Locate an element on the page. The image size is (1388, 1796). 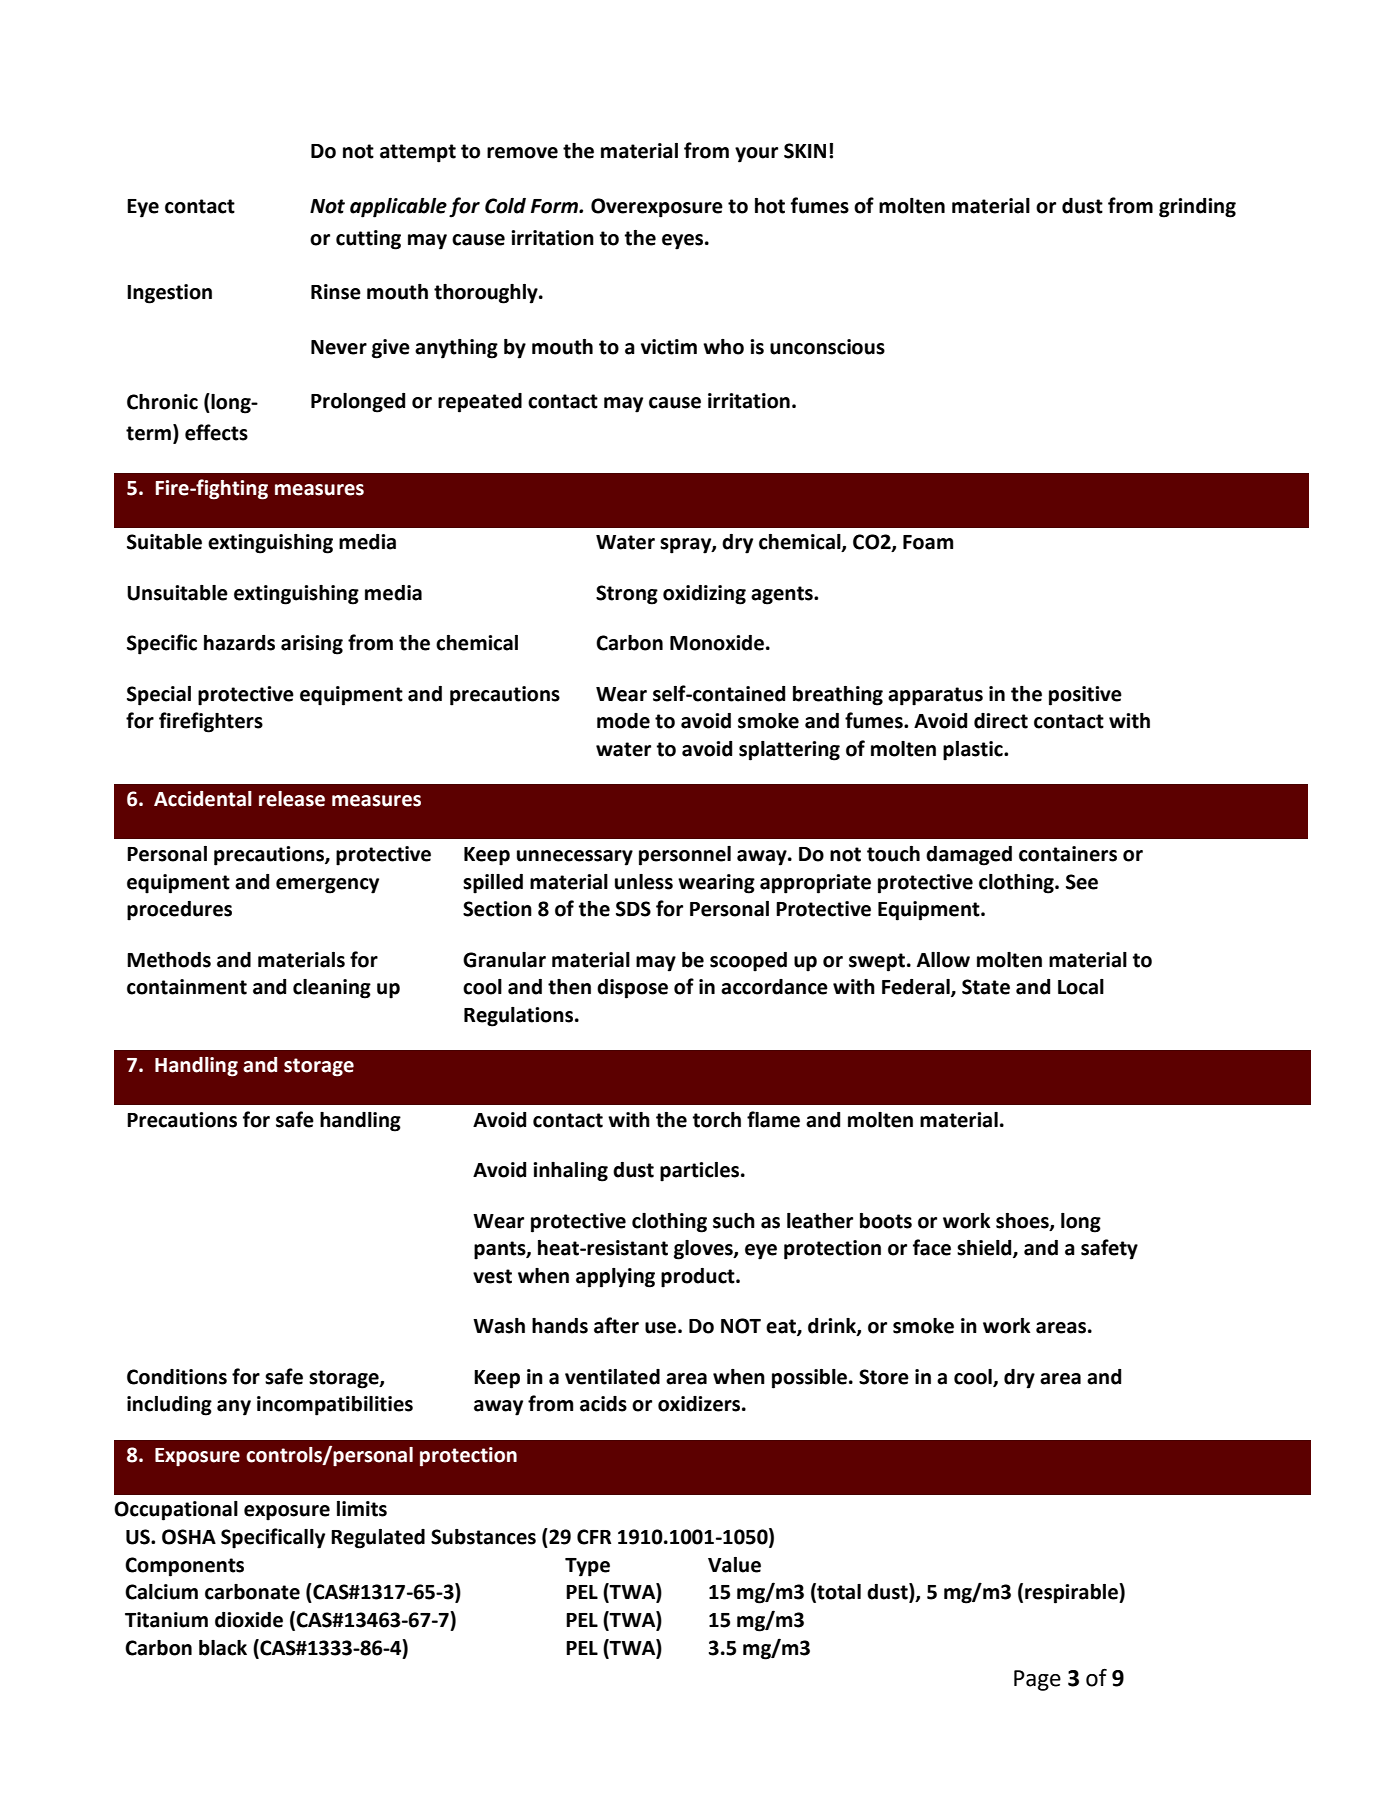
cleaning is located at coordinates (332, 989).
